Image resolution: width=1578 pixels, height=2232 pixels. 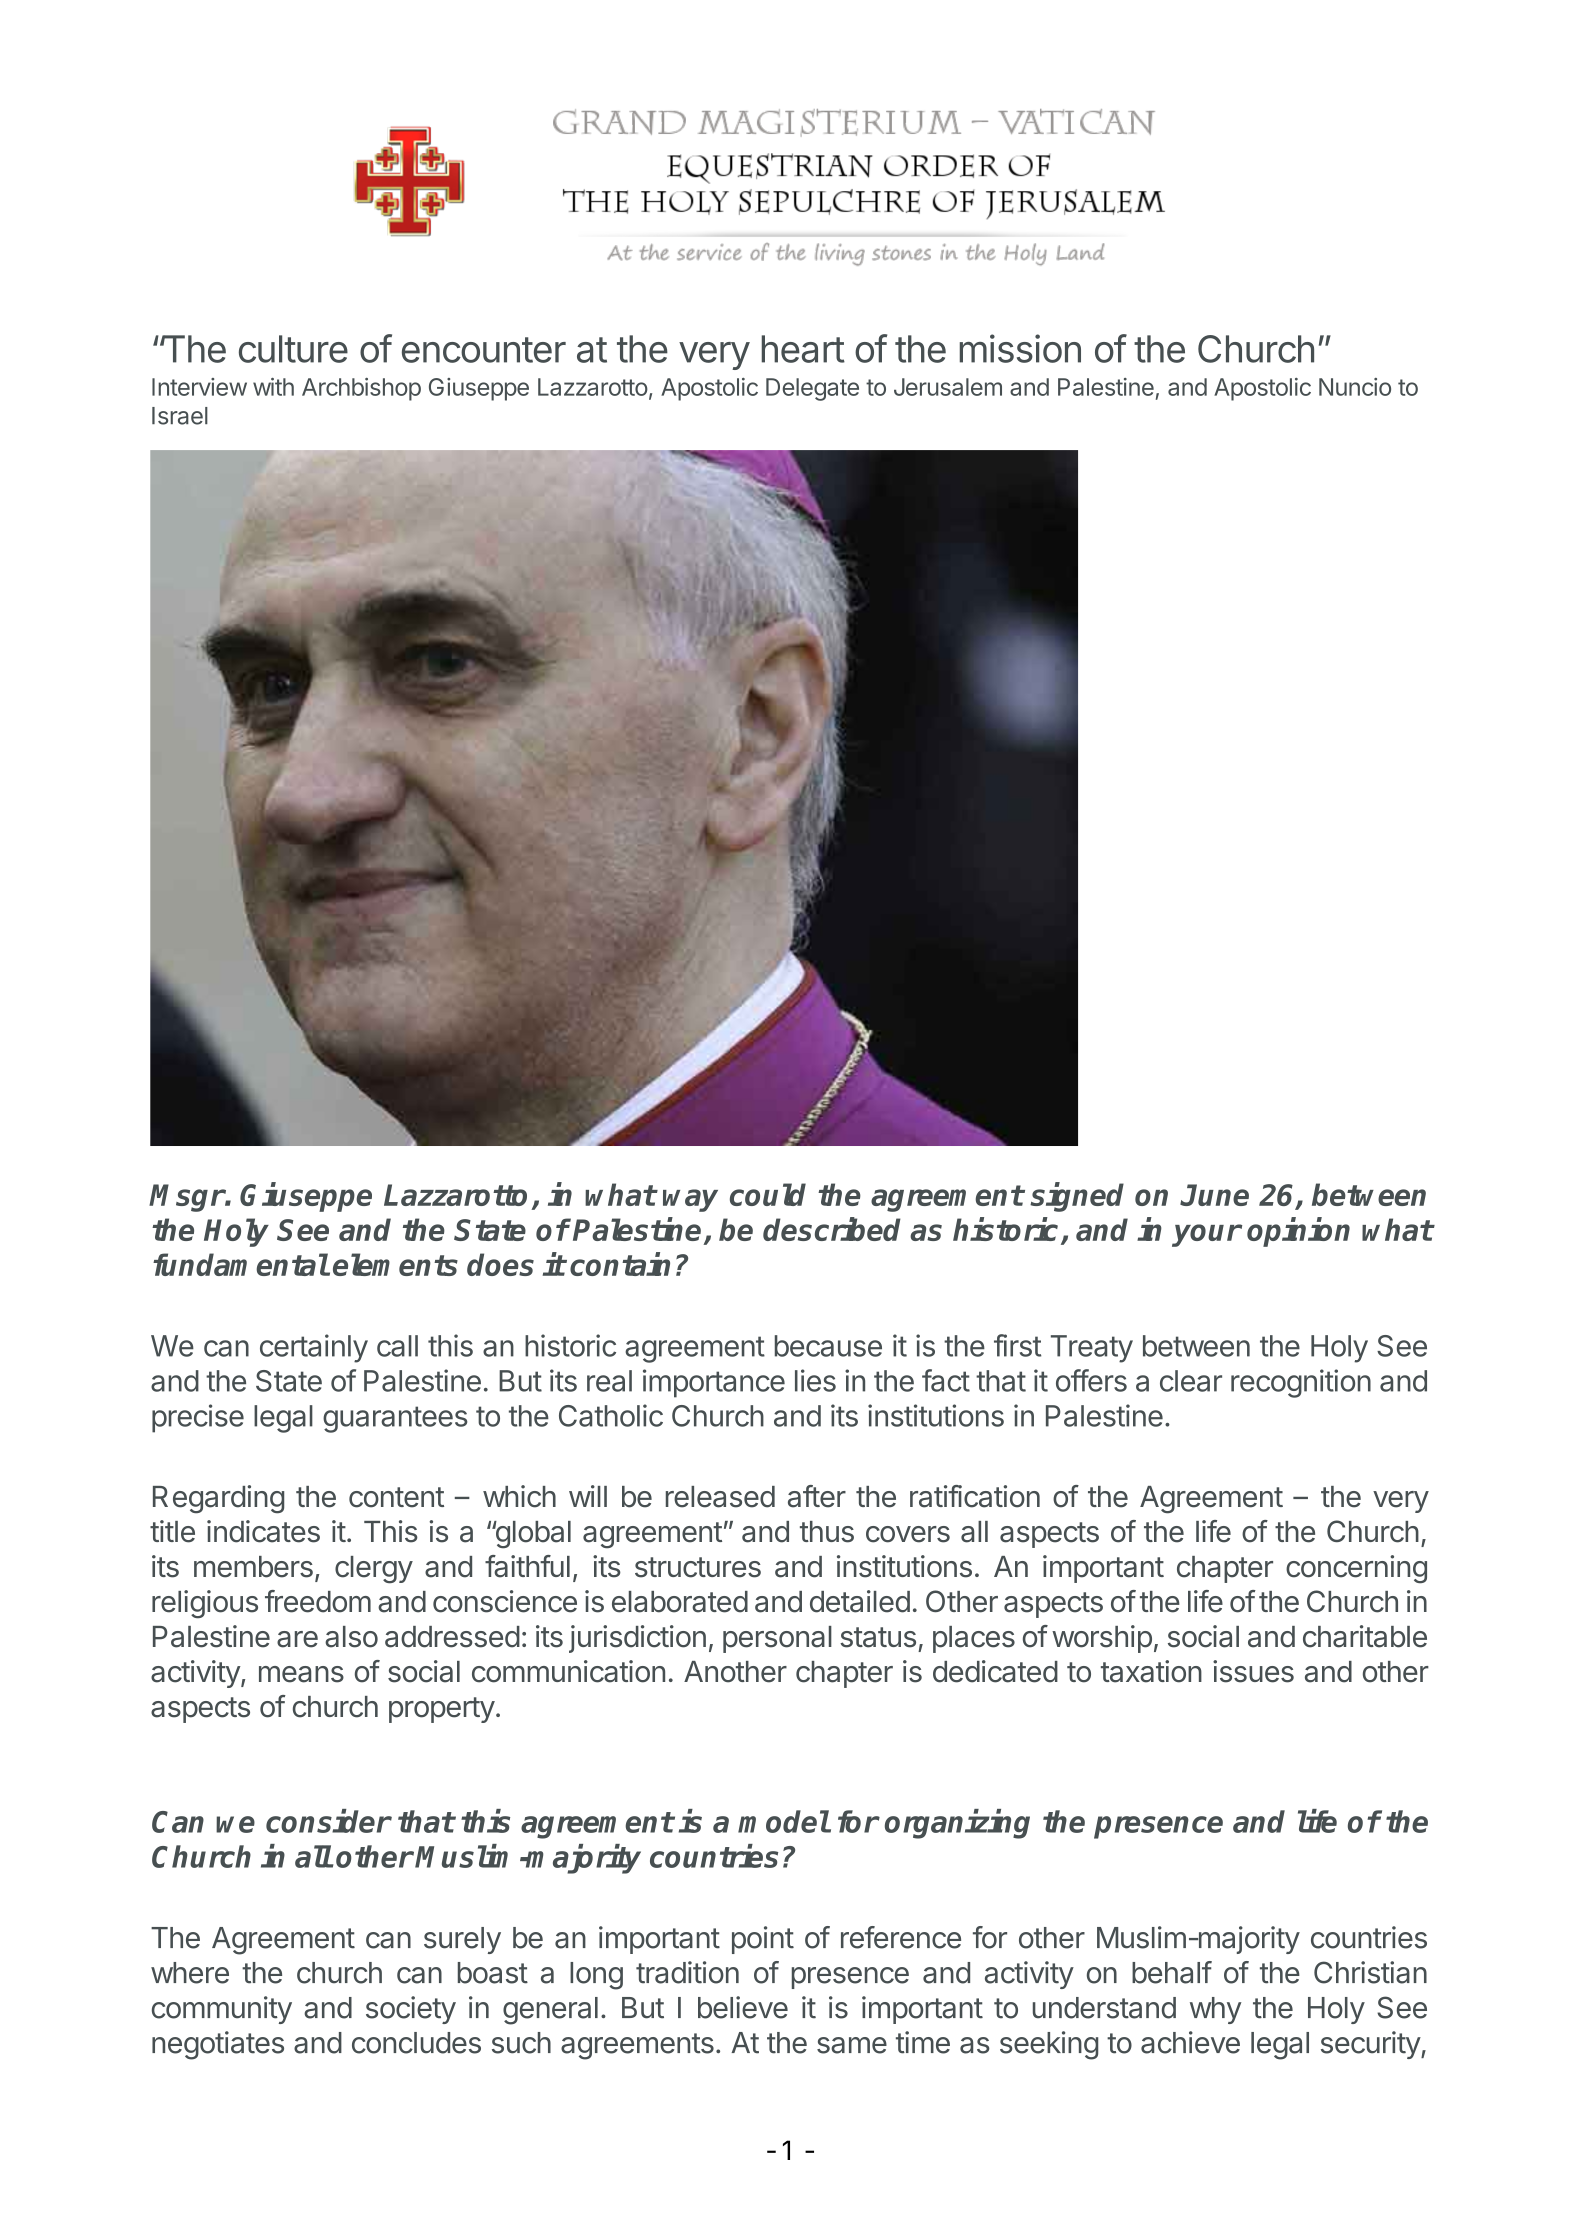 I want to click on why, so click(x=1215, y=2010).
